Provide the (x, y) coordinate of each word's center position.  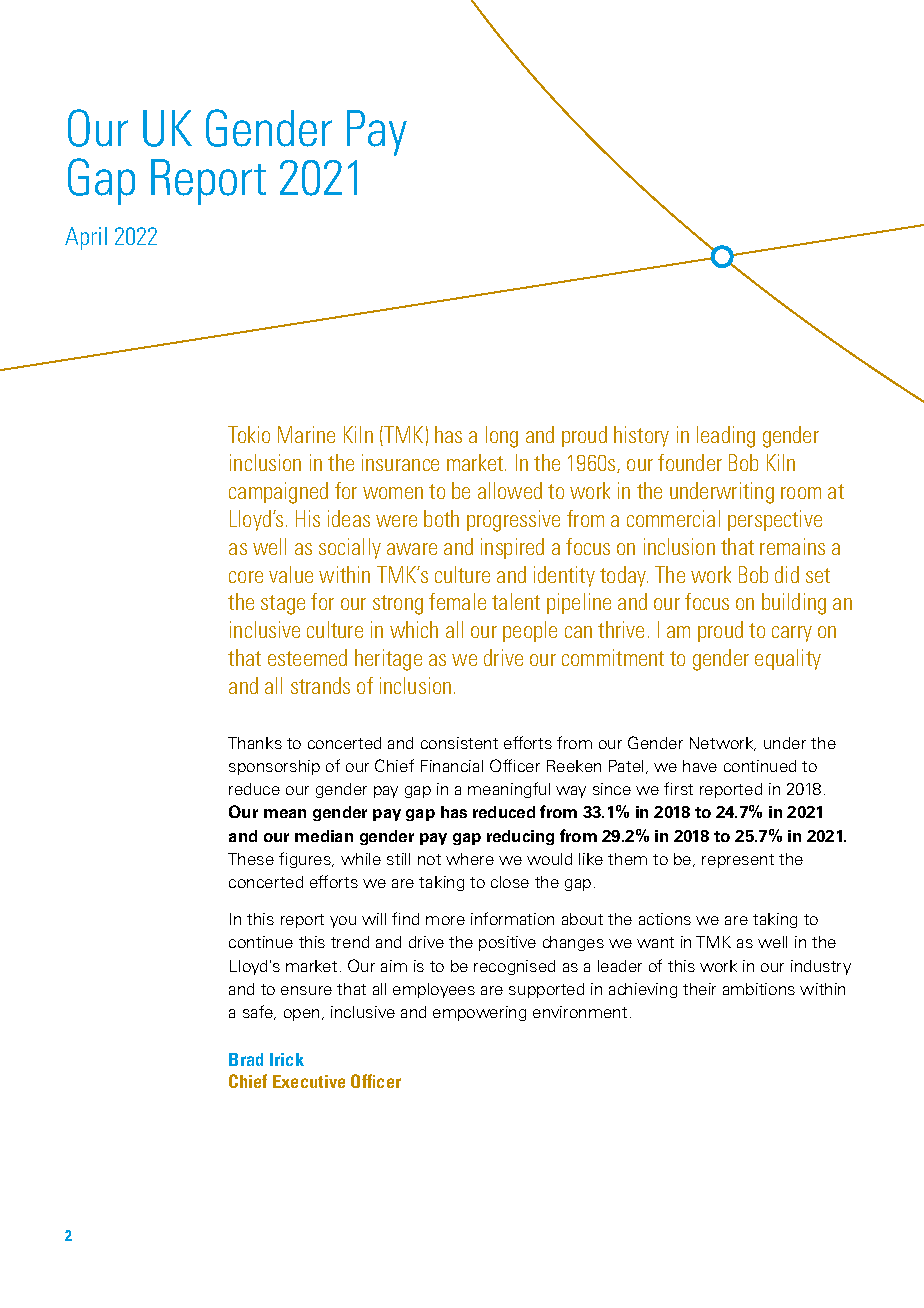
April (86, 238)
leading (726, 437)
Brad (246, 1059)
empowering (479, 1013)
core (246, 577)
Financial (452, 766)
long (502, 437)
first (678, 788)
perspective (775, 520)
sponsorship (274, 767)
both (441, 518)
